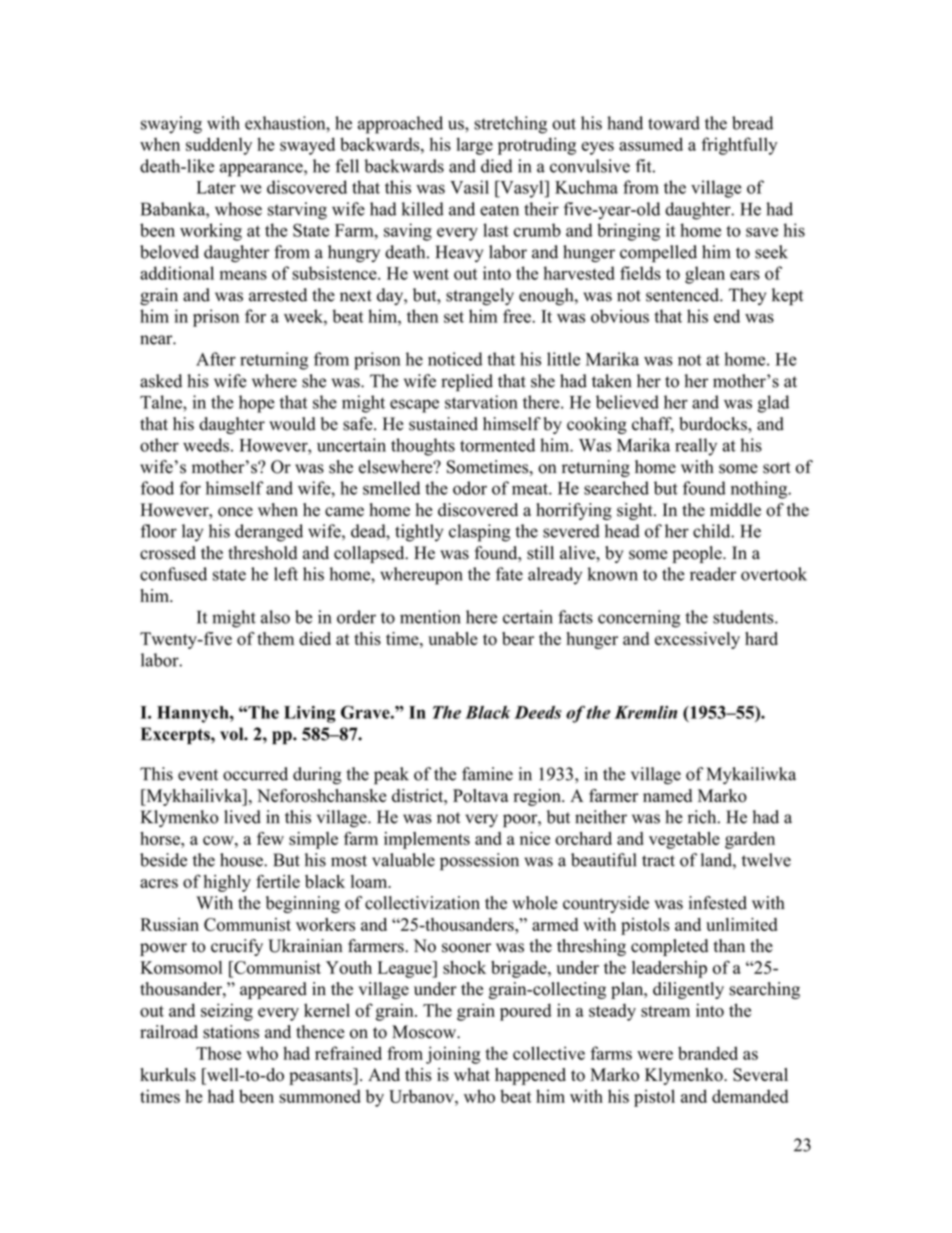  What do you see at coordinates (739, 146) in the page?
I see `frightfully` at bounding box center [739, 146].
